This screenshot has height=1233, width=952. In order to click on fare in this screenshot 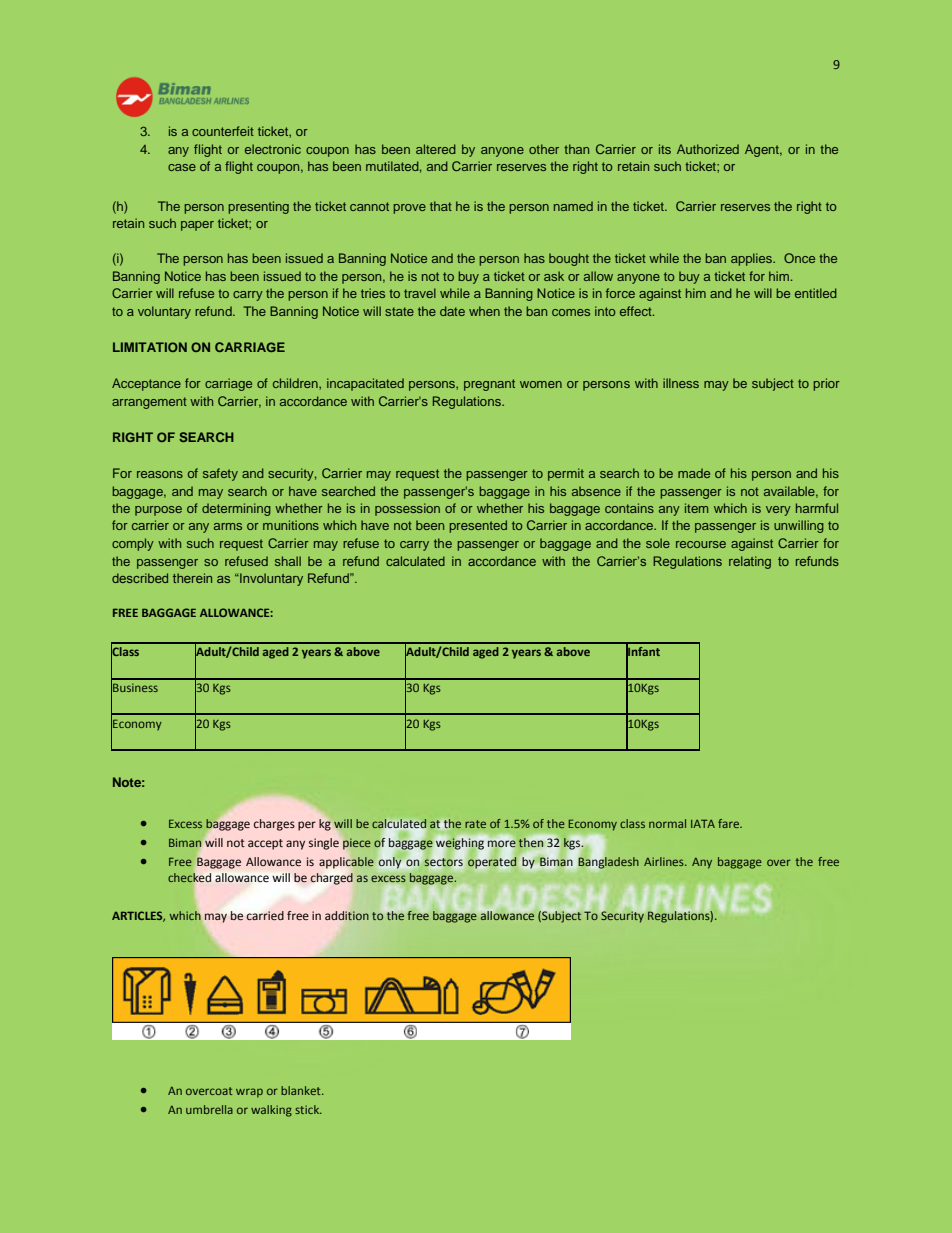, I will do `click(730, 823)`.
